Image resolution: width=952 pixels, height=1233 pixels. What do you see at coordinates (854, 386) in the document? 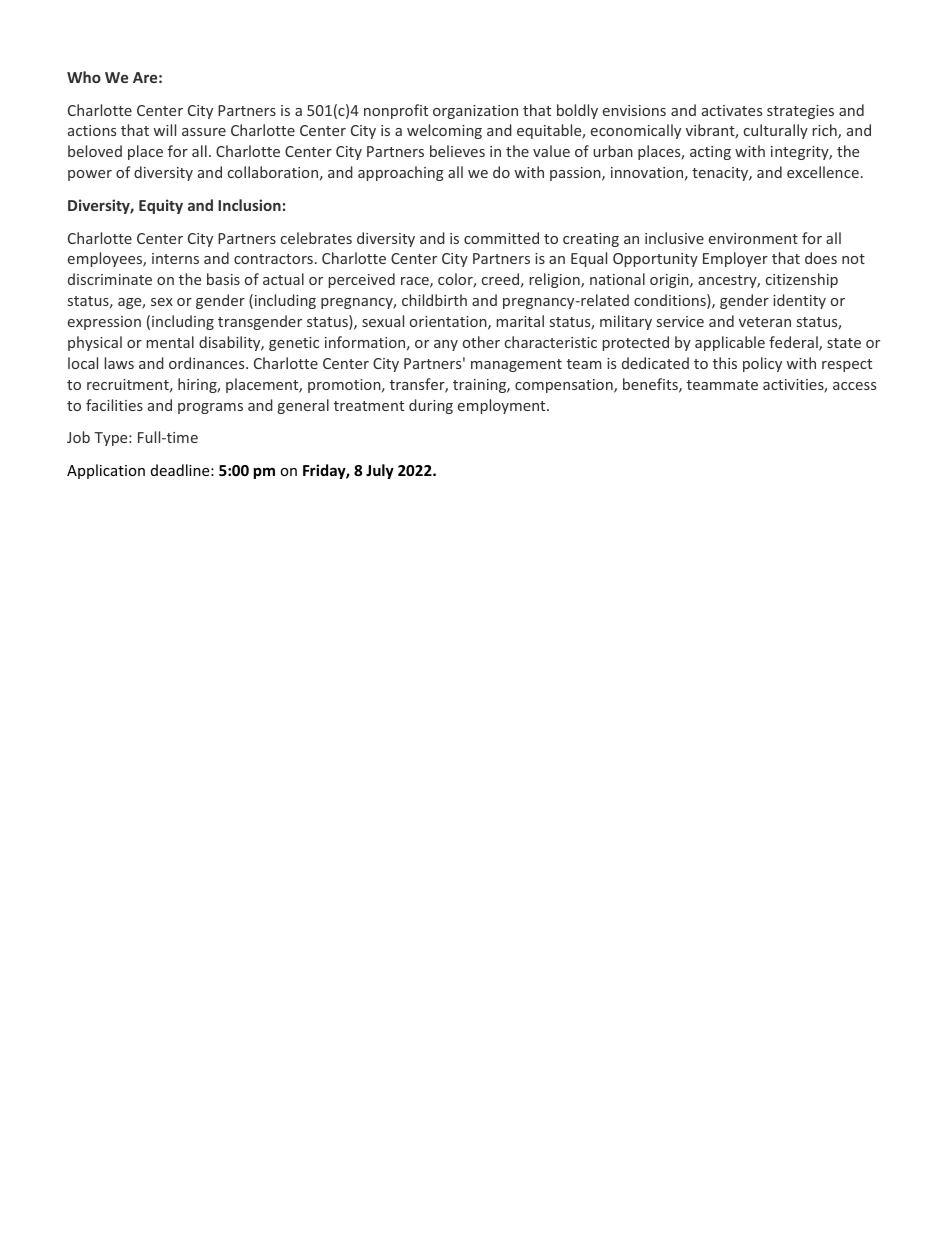
I see `access` at bounding box center [854, 386].
